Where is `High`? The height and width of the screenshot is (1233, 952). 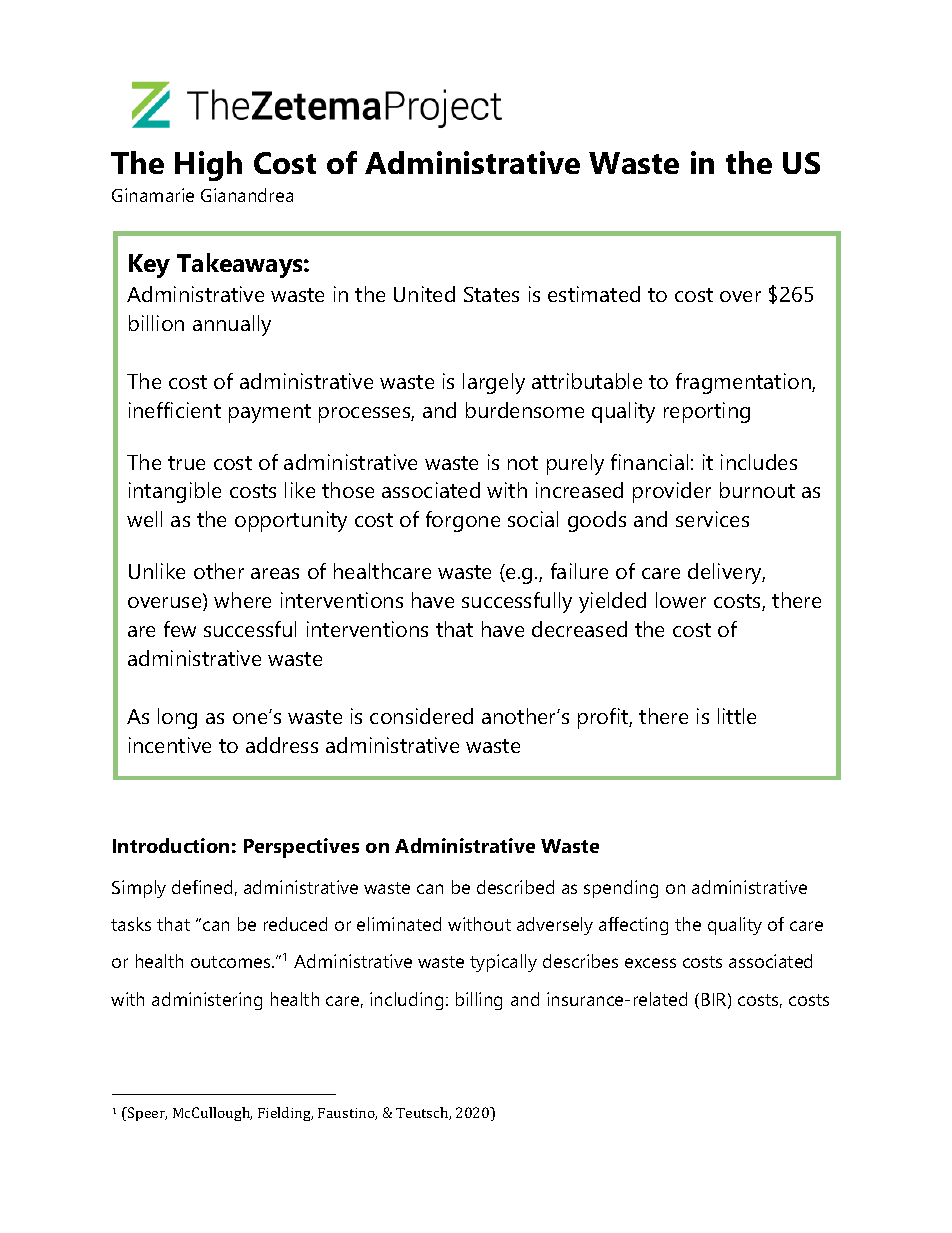
High is located at coordinates (208, 166).
